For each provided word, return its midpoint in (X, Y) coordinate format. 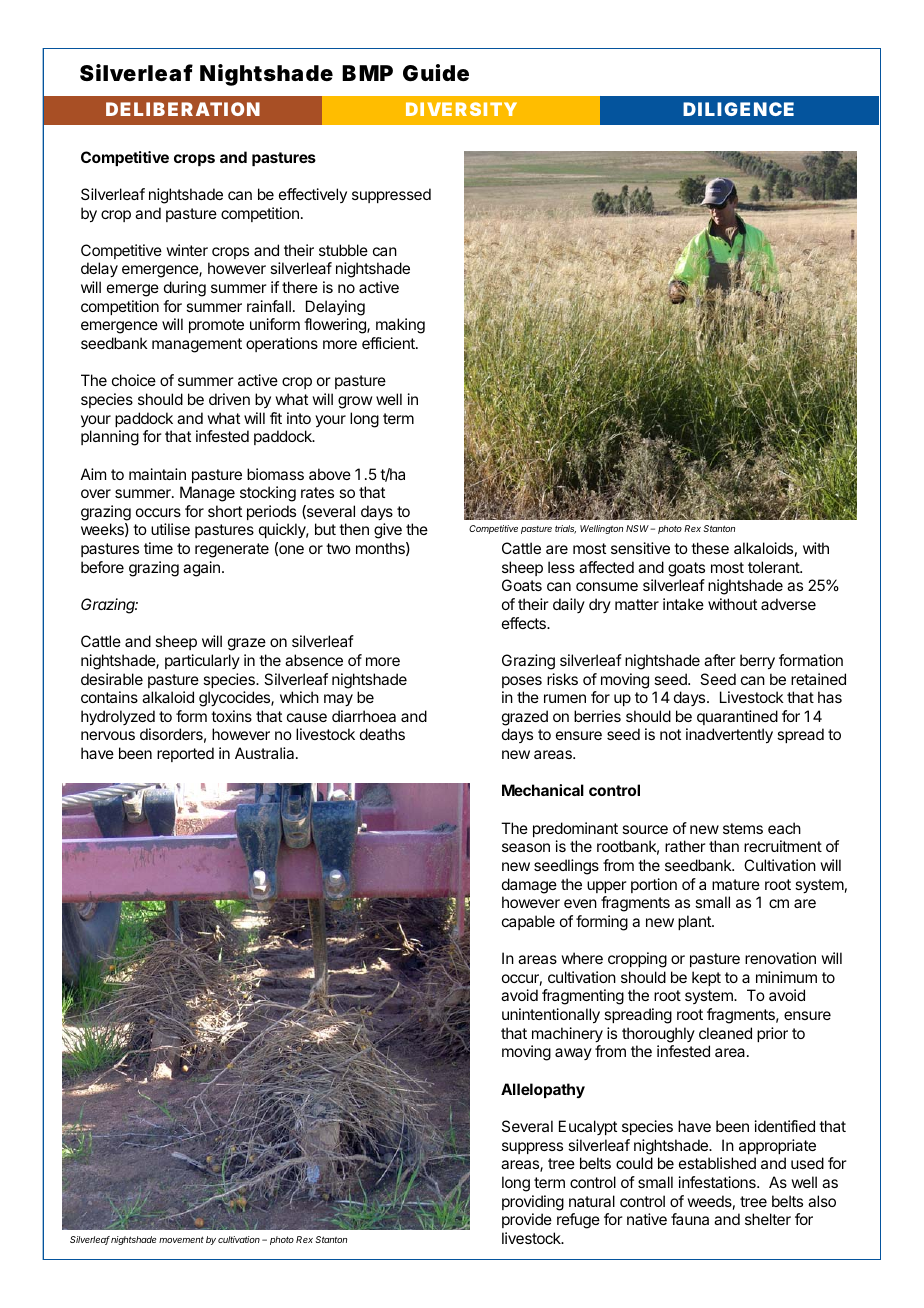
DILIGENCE (738, 109)
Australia (266, 753)
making (400, 326)
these (710, 548)
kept (706, 978)
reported (185, 754)
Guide (436, 73)
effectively (313, 195)
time (158, 548)
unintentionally (551, 1016)
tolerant (774, 567)
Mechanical (543, 790)
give (388, 531)
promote (216, 326)
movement (181, 1239)
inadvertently (729, 736)
